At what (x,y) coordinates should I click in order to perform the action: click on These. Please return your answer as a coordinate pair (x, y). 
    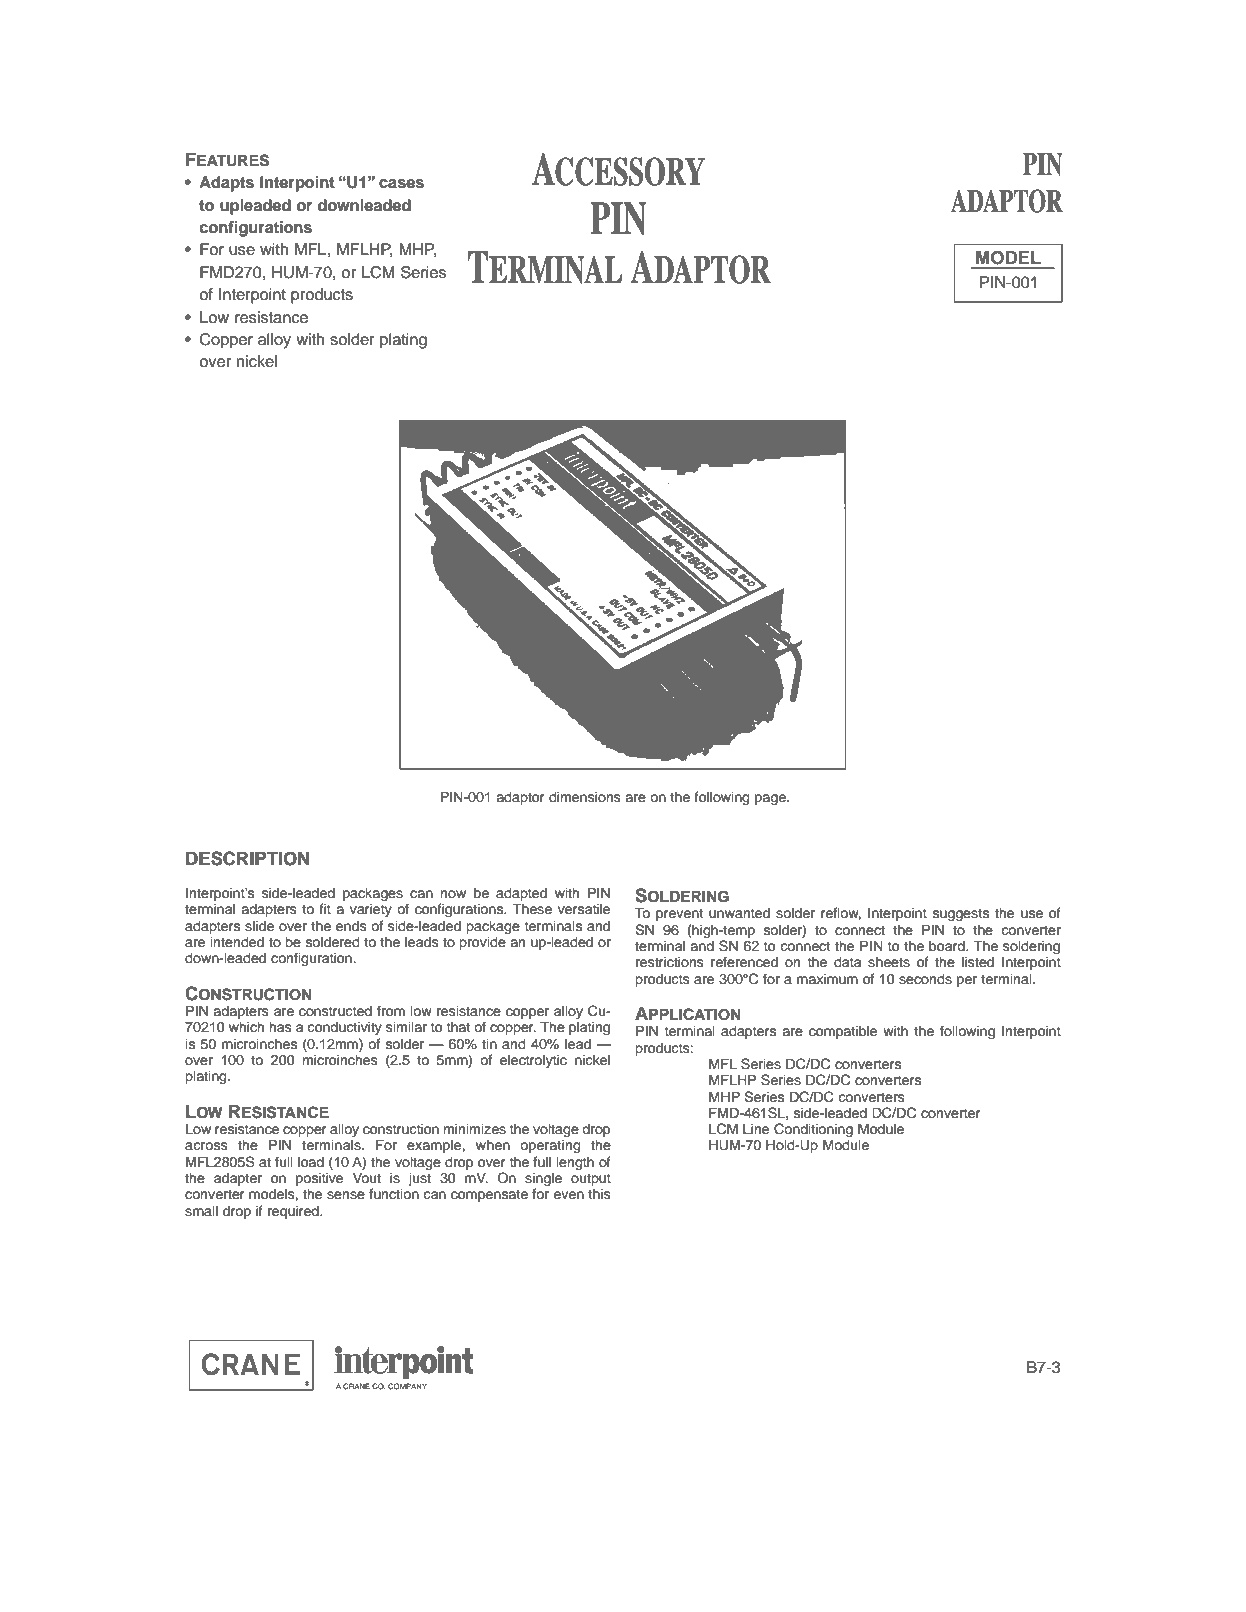
    Looking at the image, I should click on (532, 909).
